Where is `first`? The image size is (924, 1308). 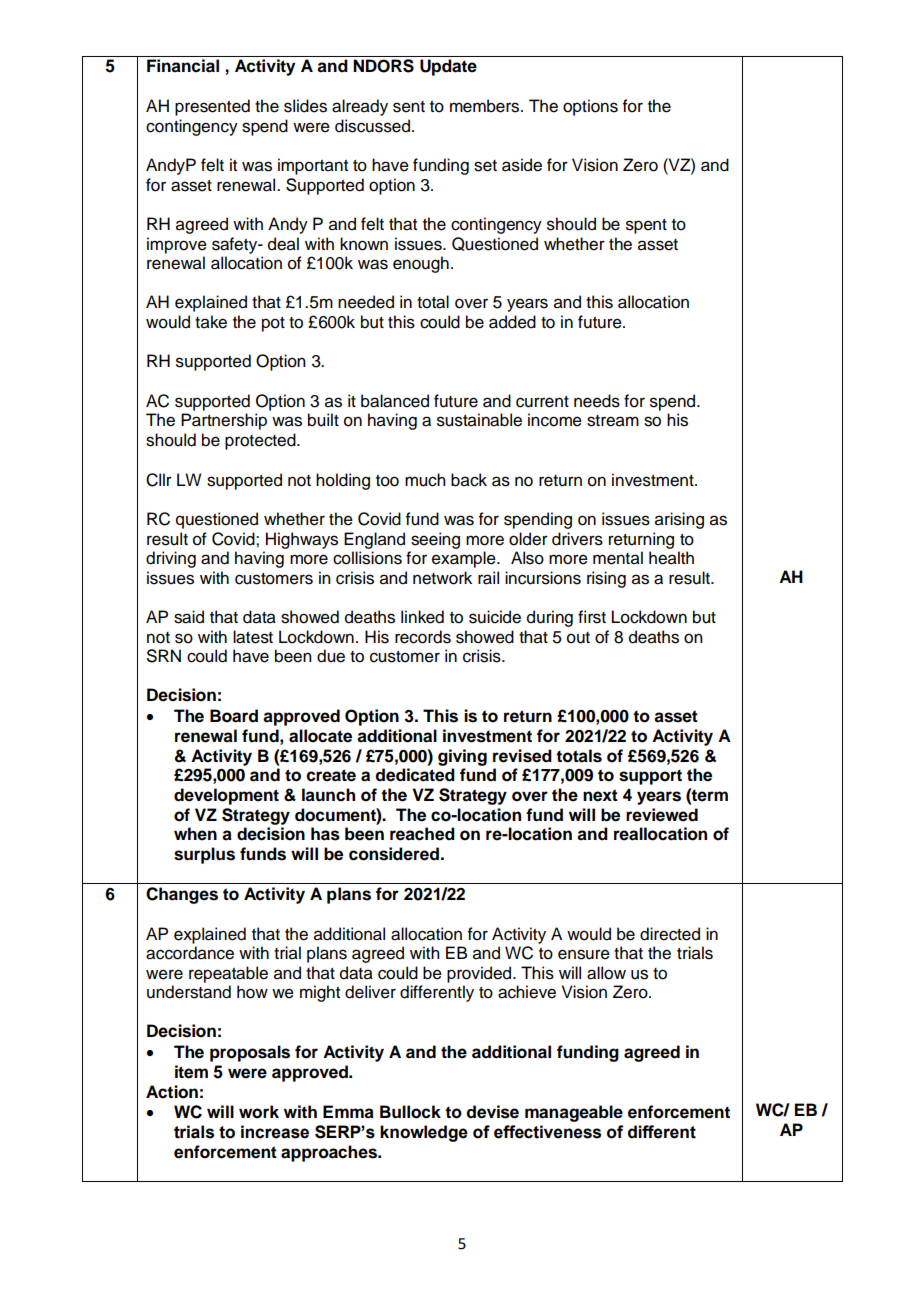 first is located at coordinates (592, 617).
